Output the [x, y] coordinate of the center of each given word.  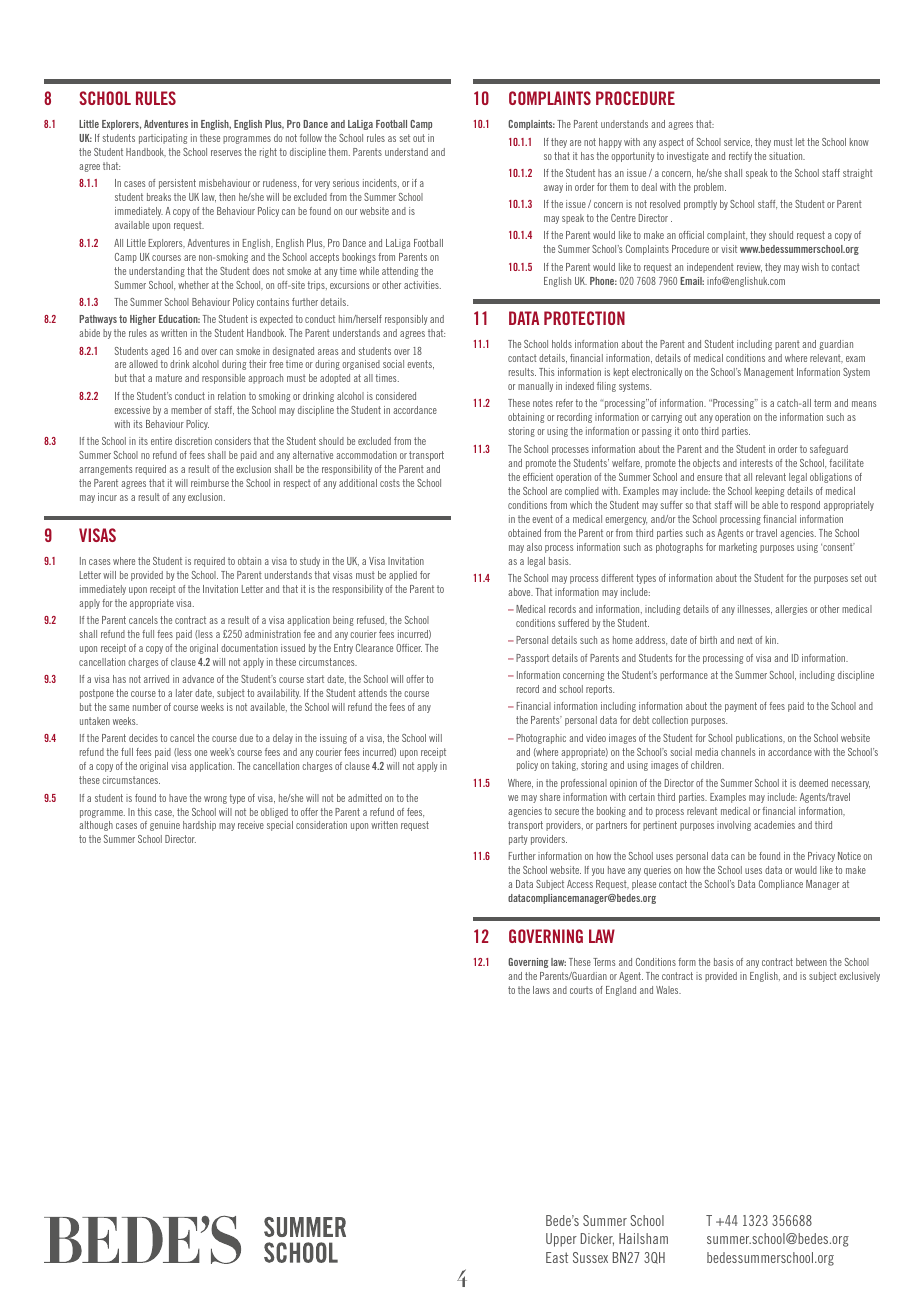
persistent [177, 184]
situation [787, 156]
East [557, 1257]
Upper [561, 1240]
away [553, 189]
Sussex [590, 1257]
